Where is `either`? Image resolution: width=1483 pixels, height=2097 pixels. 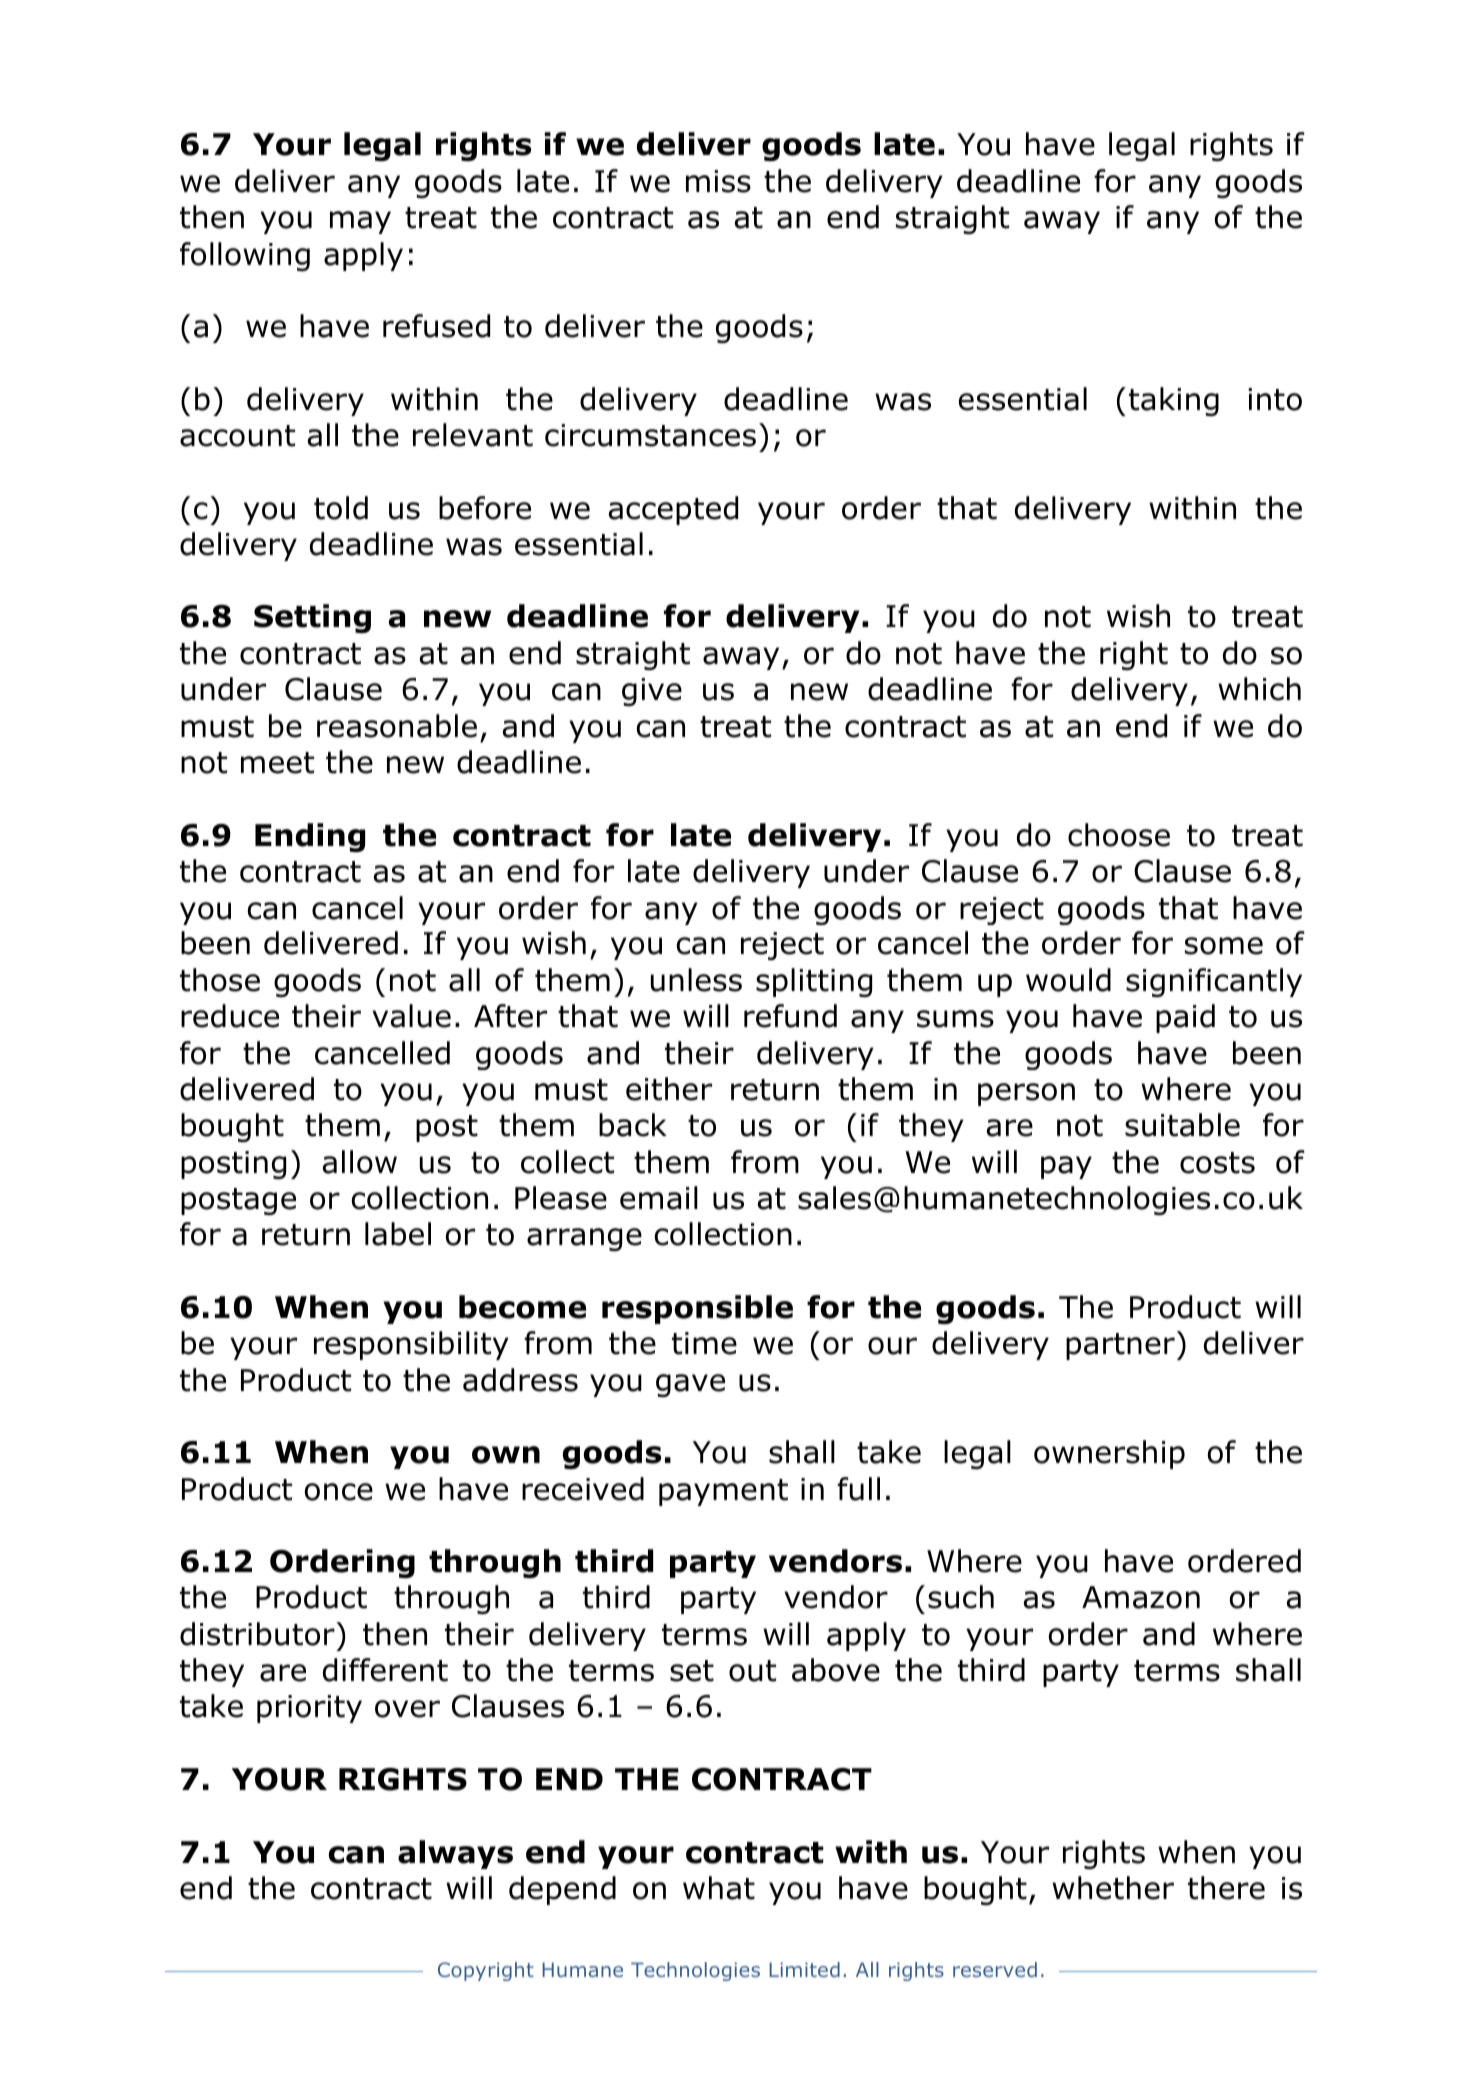
either is located at coordinates (669, 1089).
